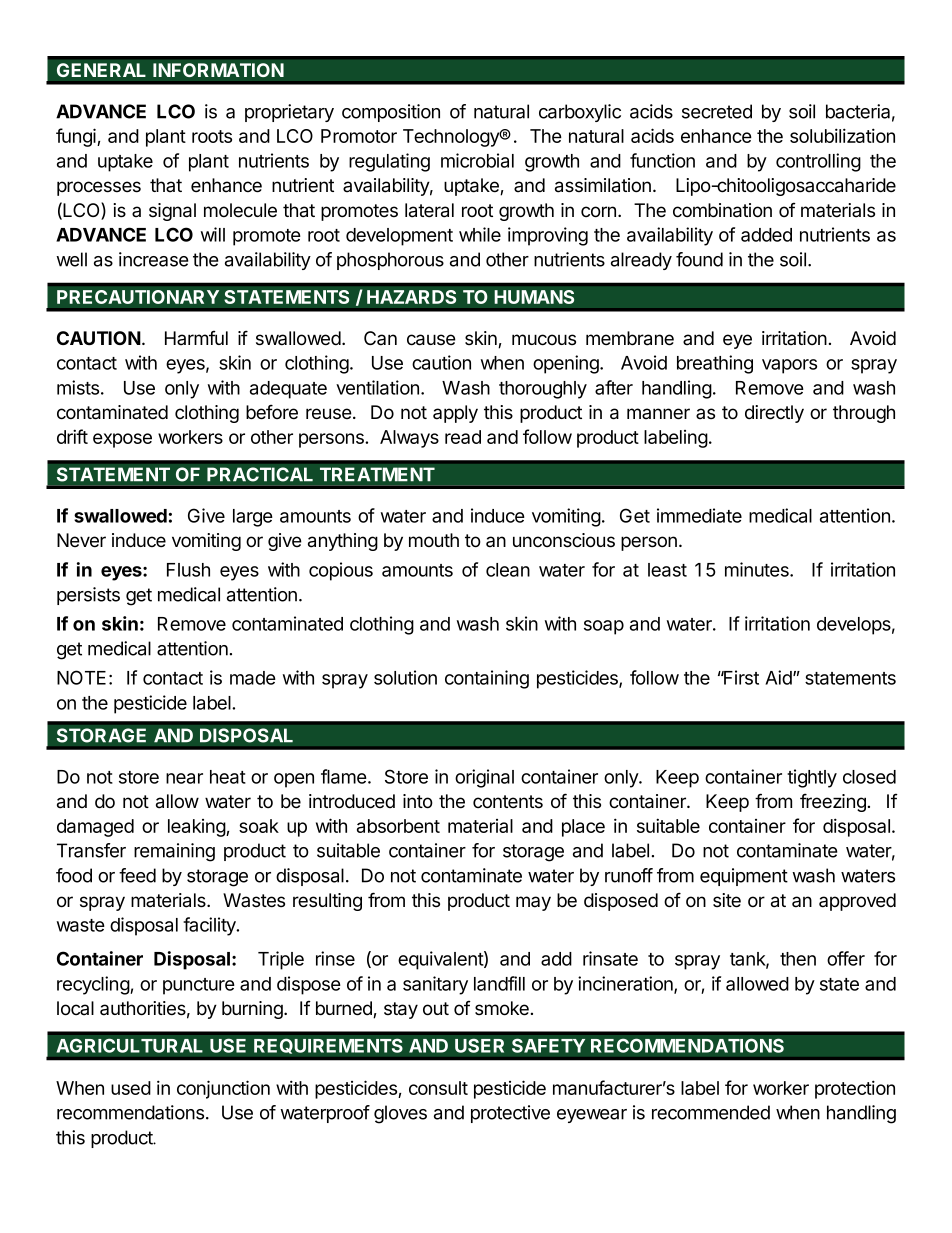 Image resolution: width=952 pixels, height=1233 pixels. Describe the element at coordinates (533, 903) in the page. I see `may` at that location.
